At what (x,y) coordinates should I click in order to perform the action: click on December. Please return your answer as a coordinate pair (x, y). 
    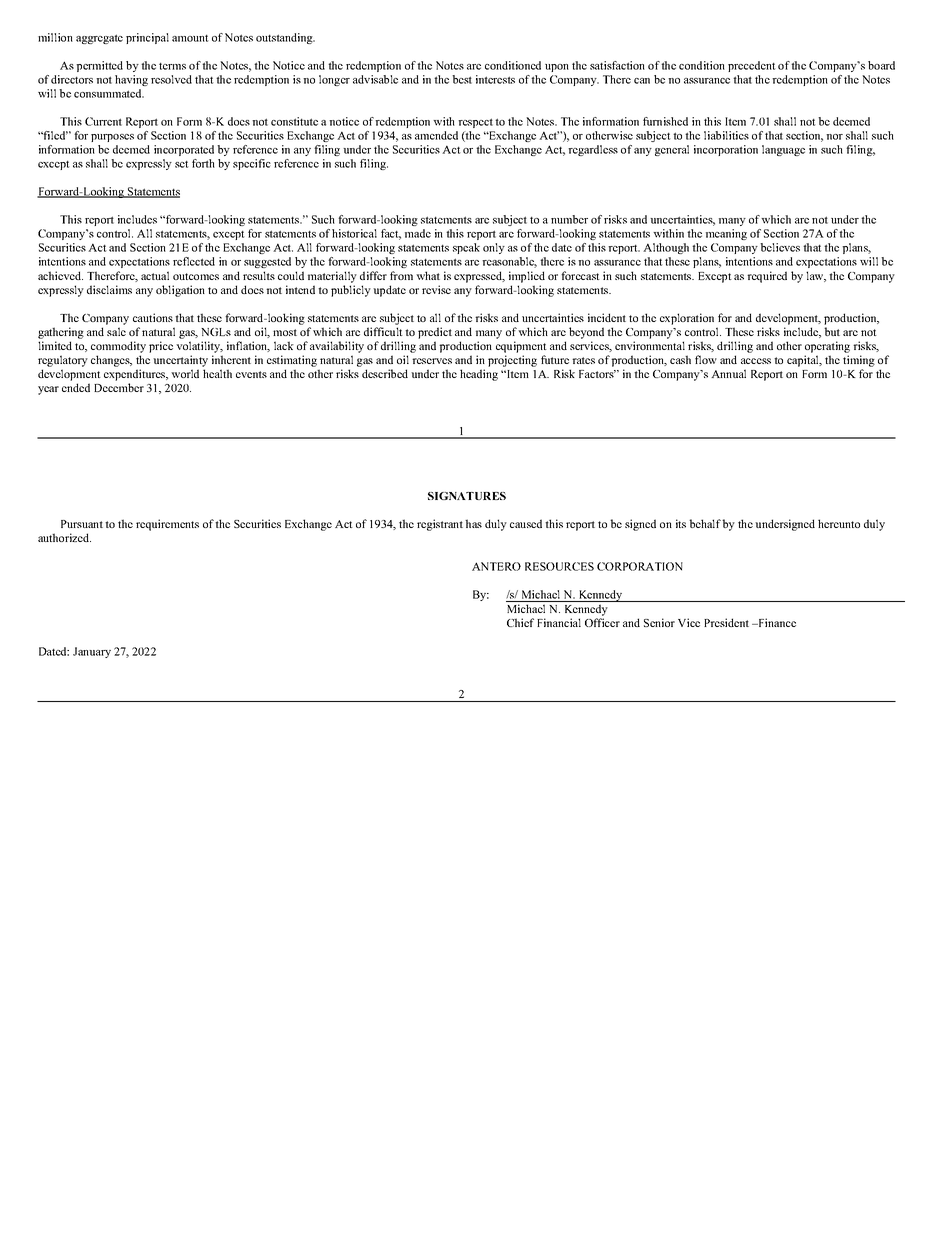
    Looking at the image, I should click on (119, 387).
